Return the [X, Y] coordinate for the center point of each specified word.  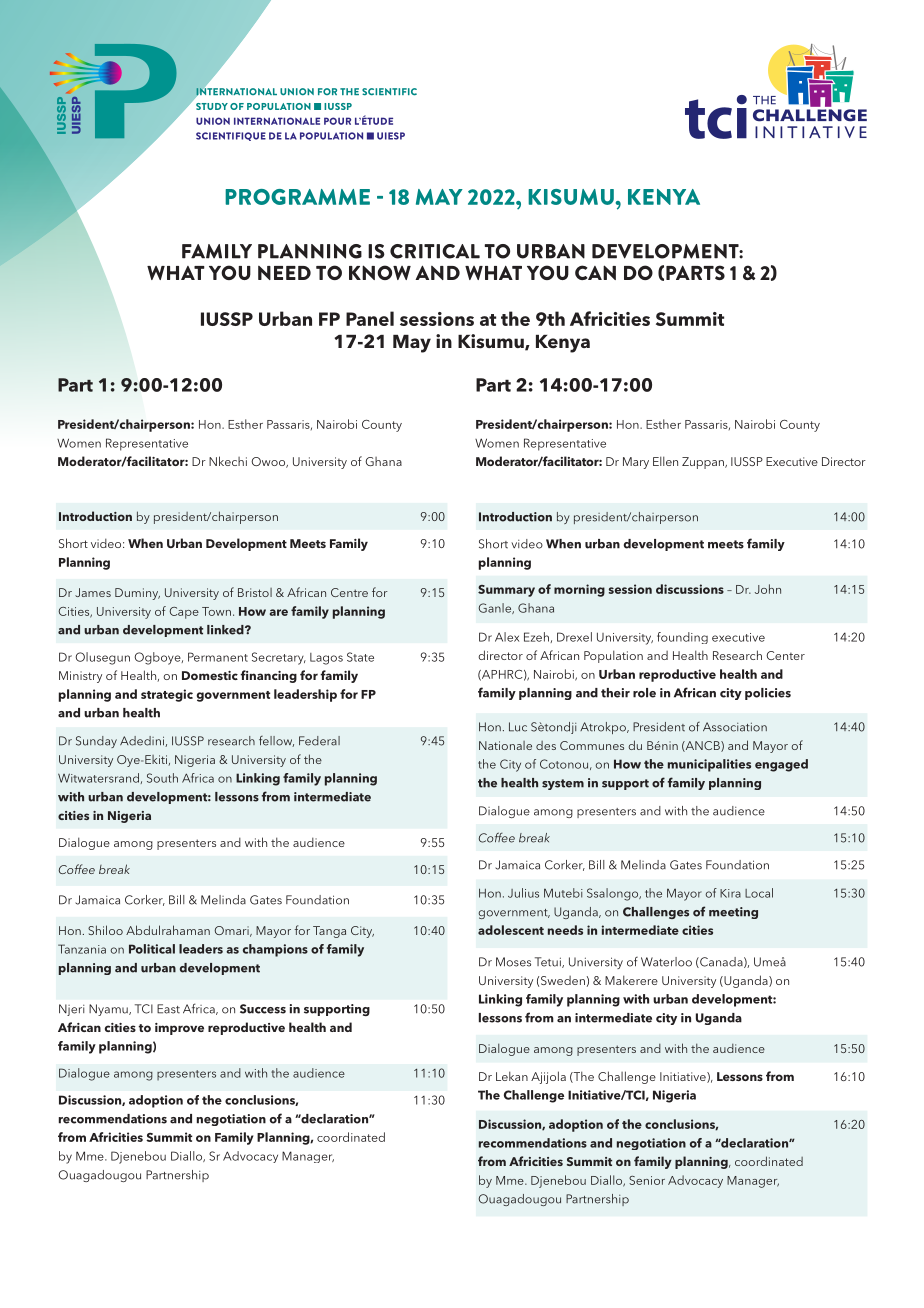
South [162, 778]
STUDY [212, 106]
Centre [349, 592]
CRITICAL [435, 251]
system [563, 784]
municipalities [709, 765]
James [93, 592]
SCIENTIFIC [389, 92]
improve [179, 1029]
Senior [647, 1180]
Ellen [665, 461]
